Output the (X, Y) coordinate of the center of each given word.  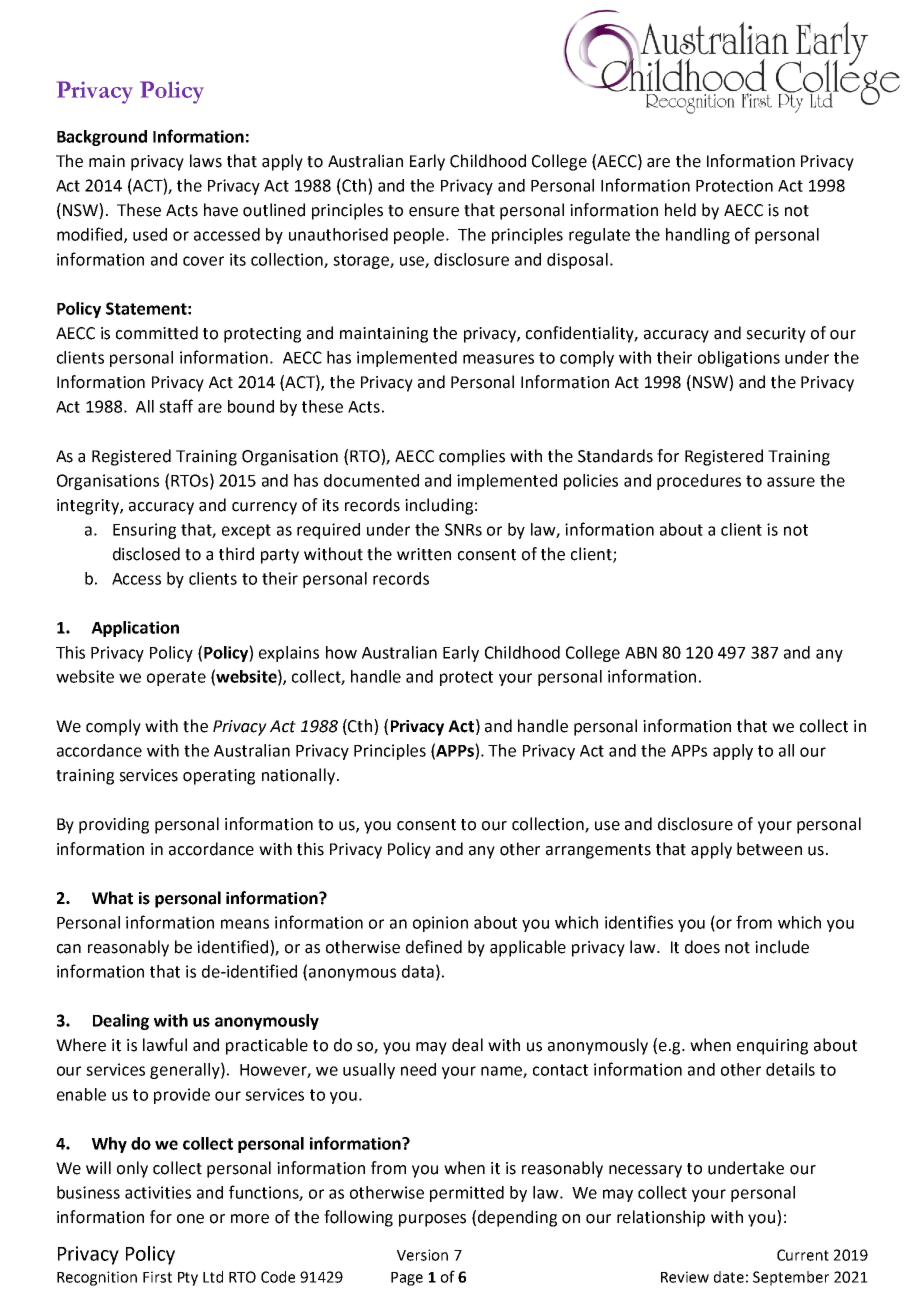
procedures (699, 482)
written (424, 554)
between (769, 849)
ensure (434, 212)
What (112, 898)
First (157, 1277)
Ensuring (144, 531)
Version (422, 1255)
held (680, 210)
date (729, 1277)
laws (206, 161)
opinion (440, 924)
